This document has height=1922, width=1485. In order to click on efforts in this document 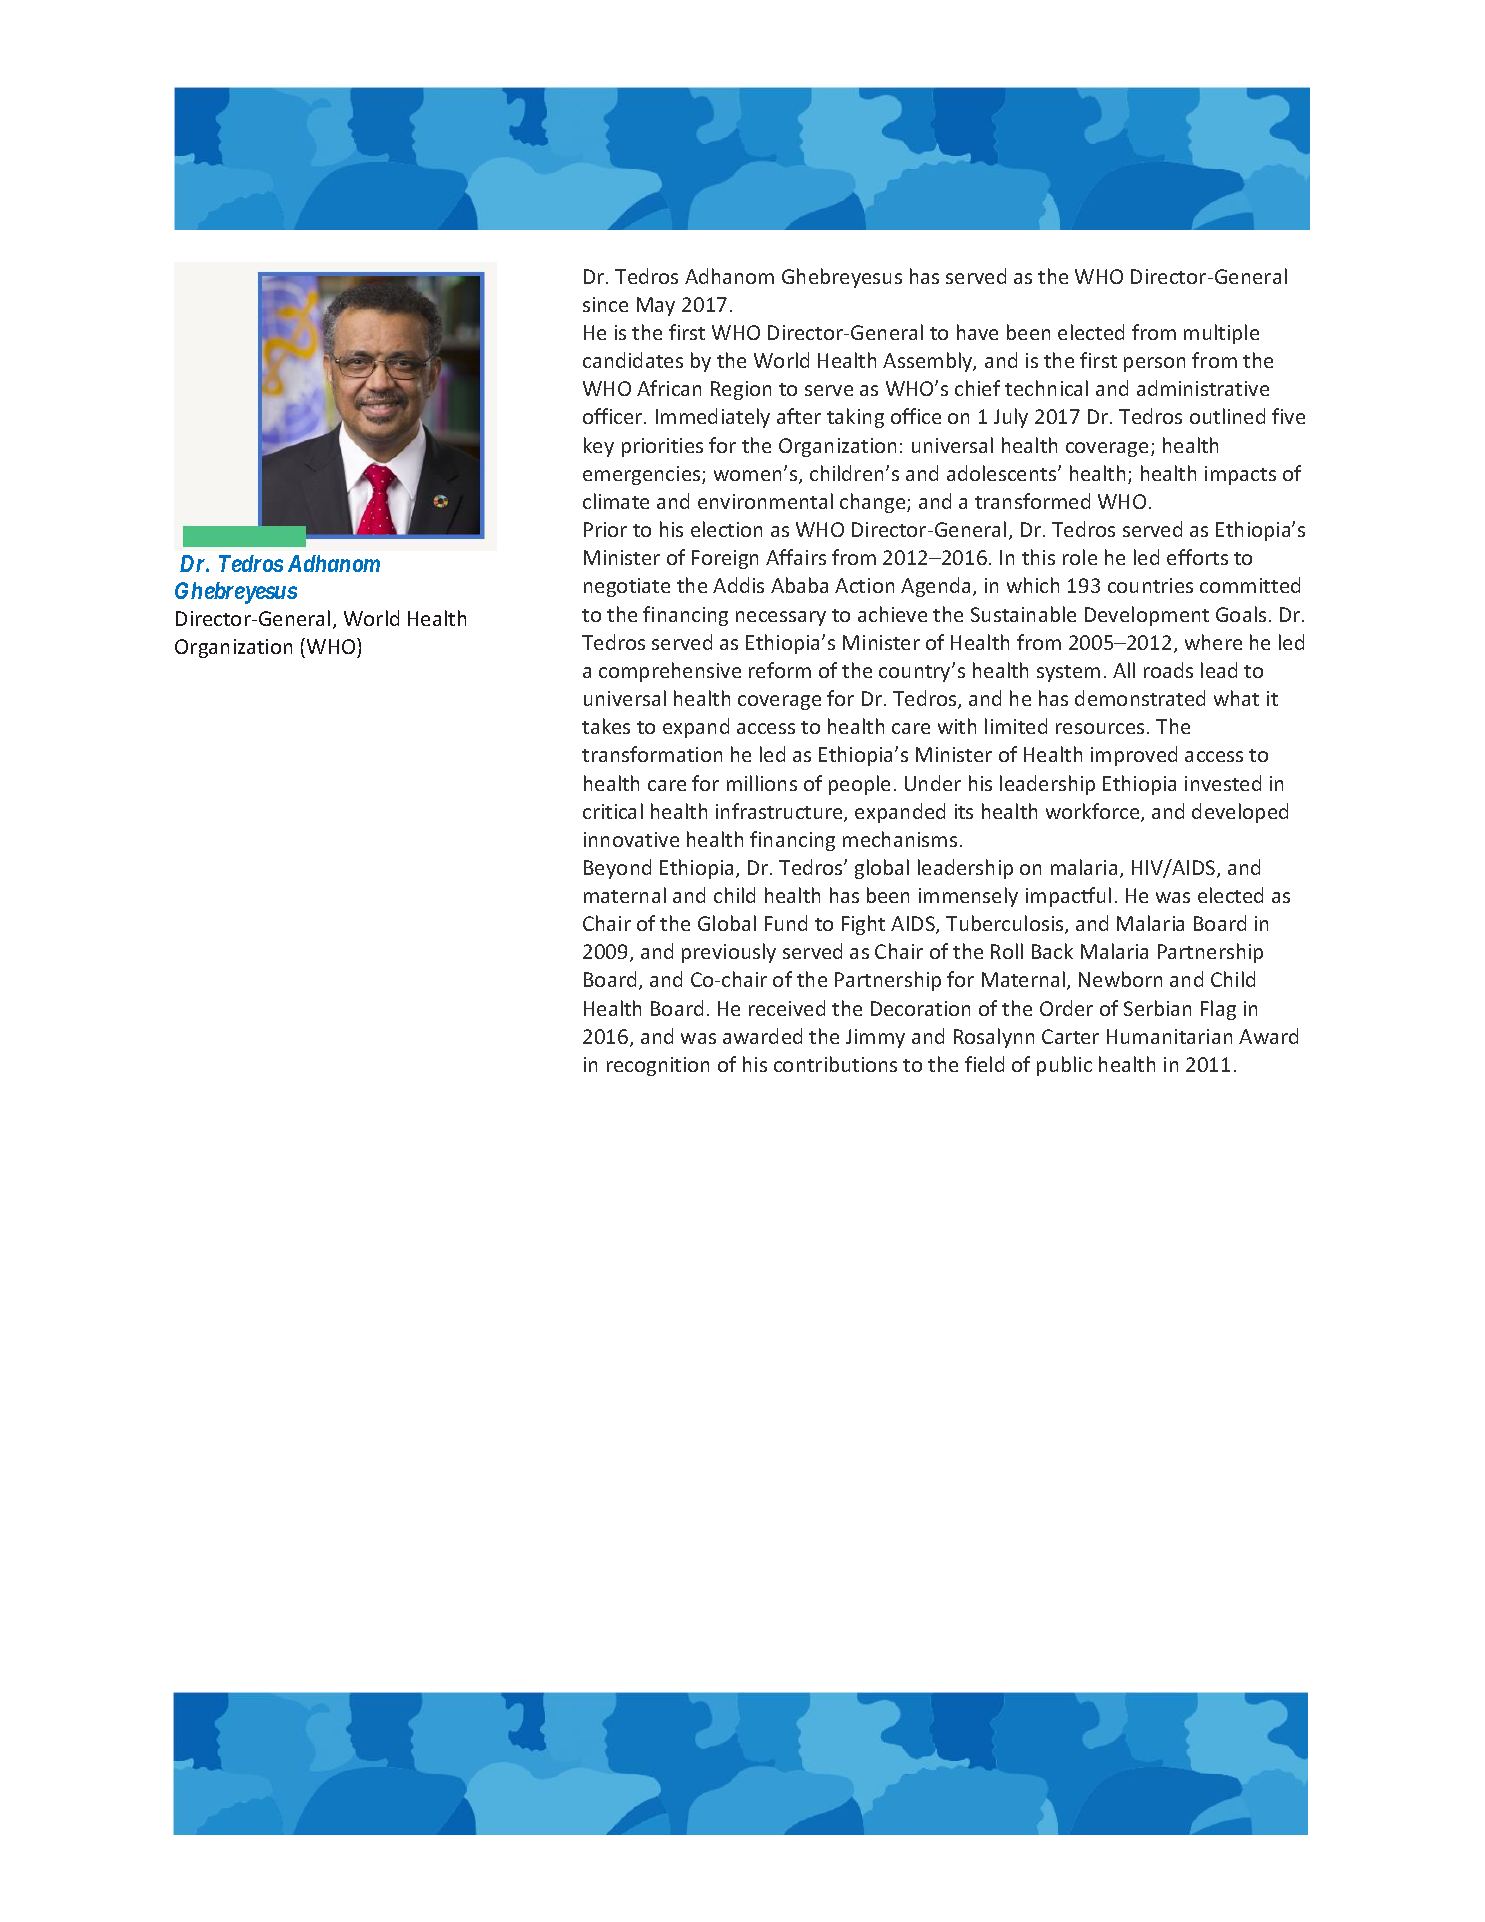, I will do `click(1197, 557)`.
